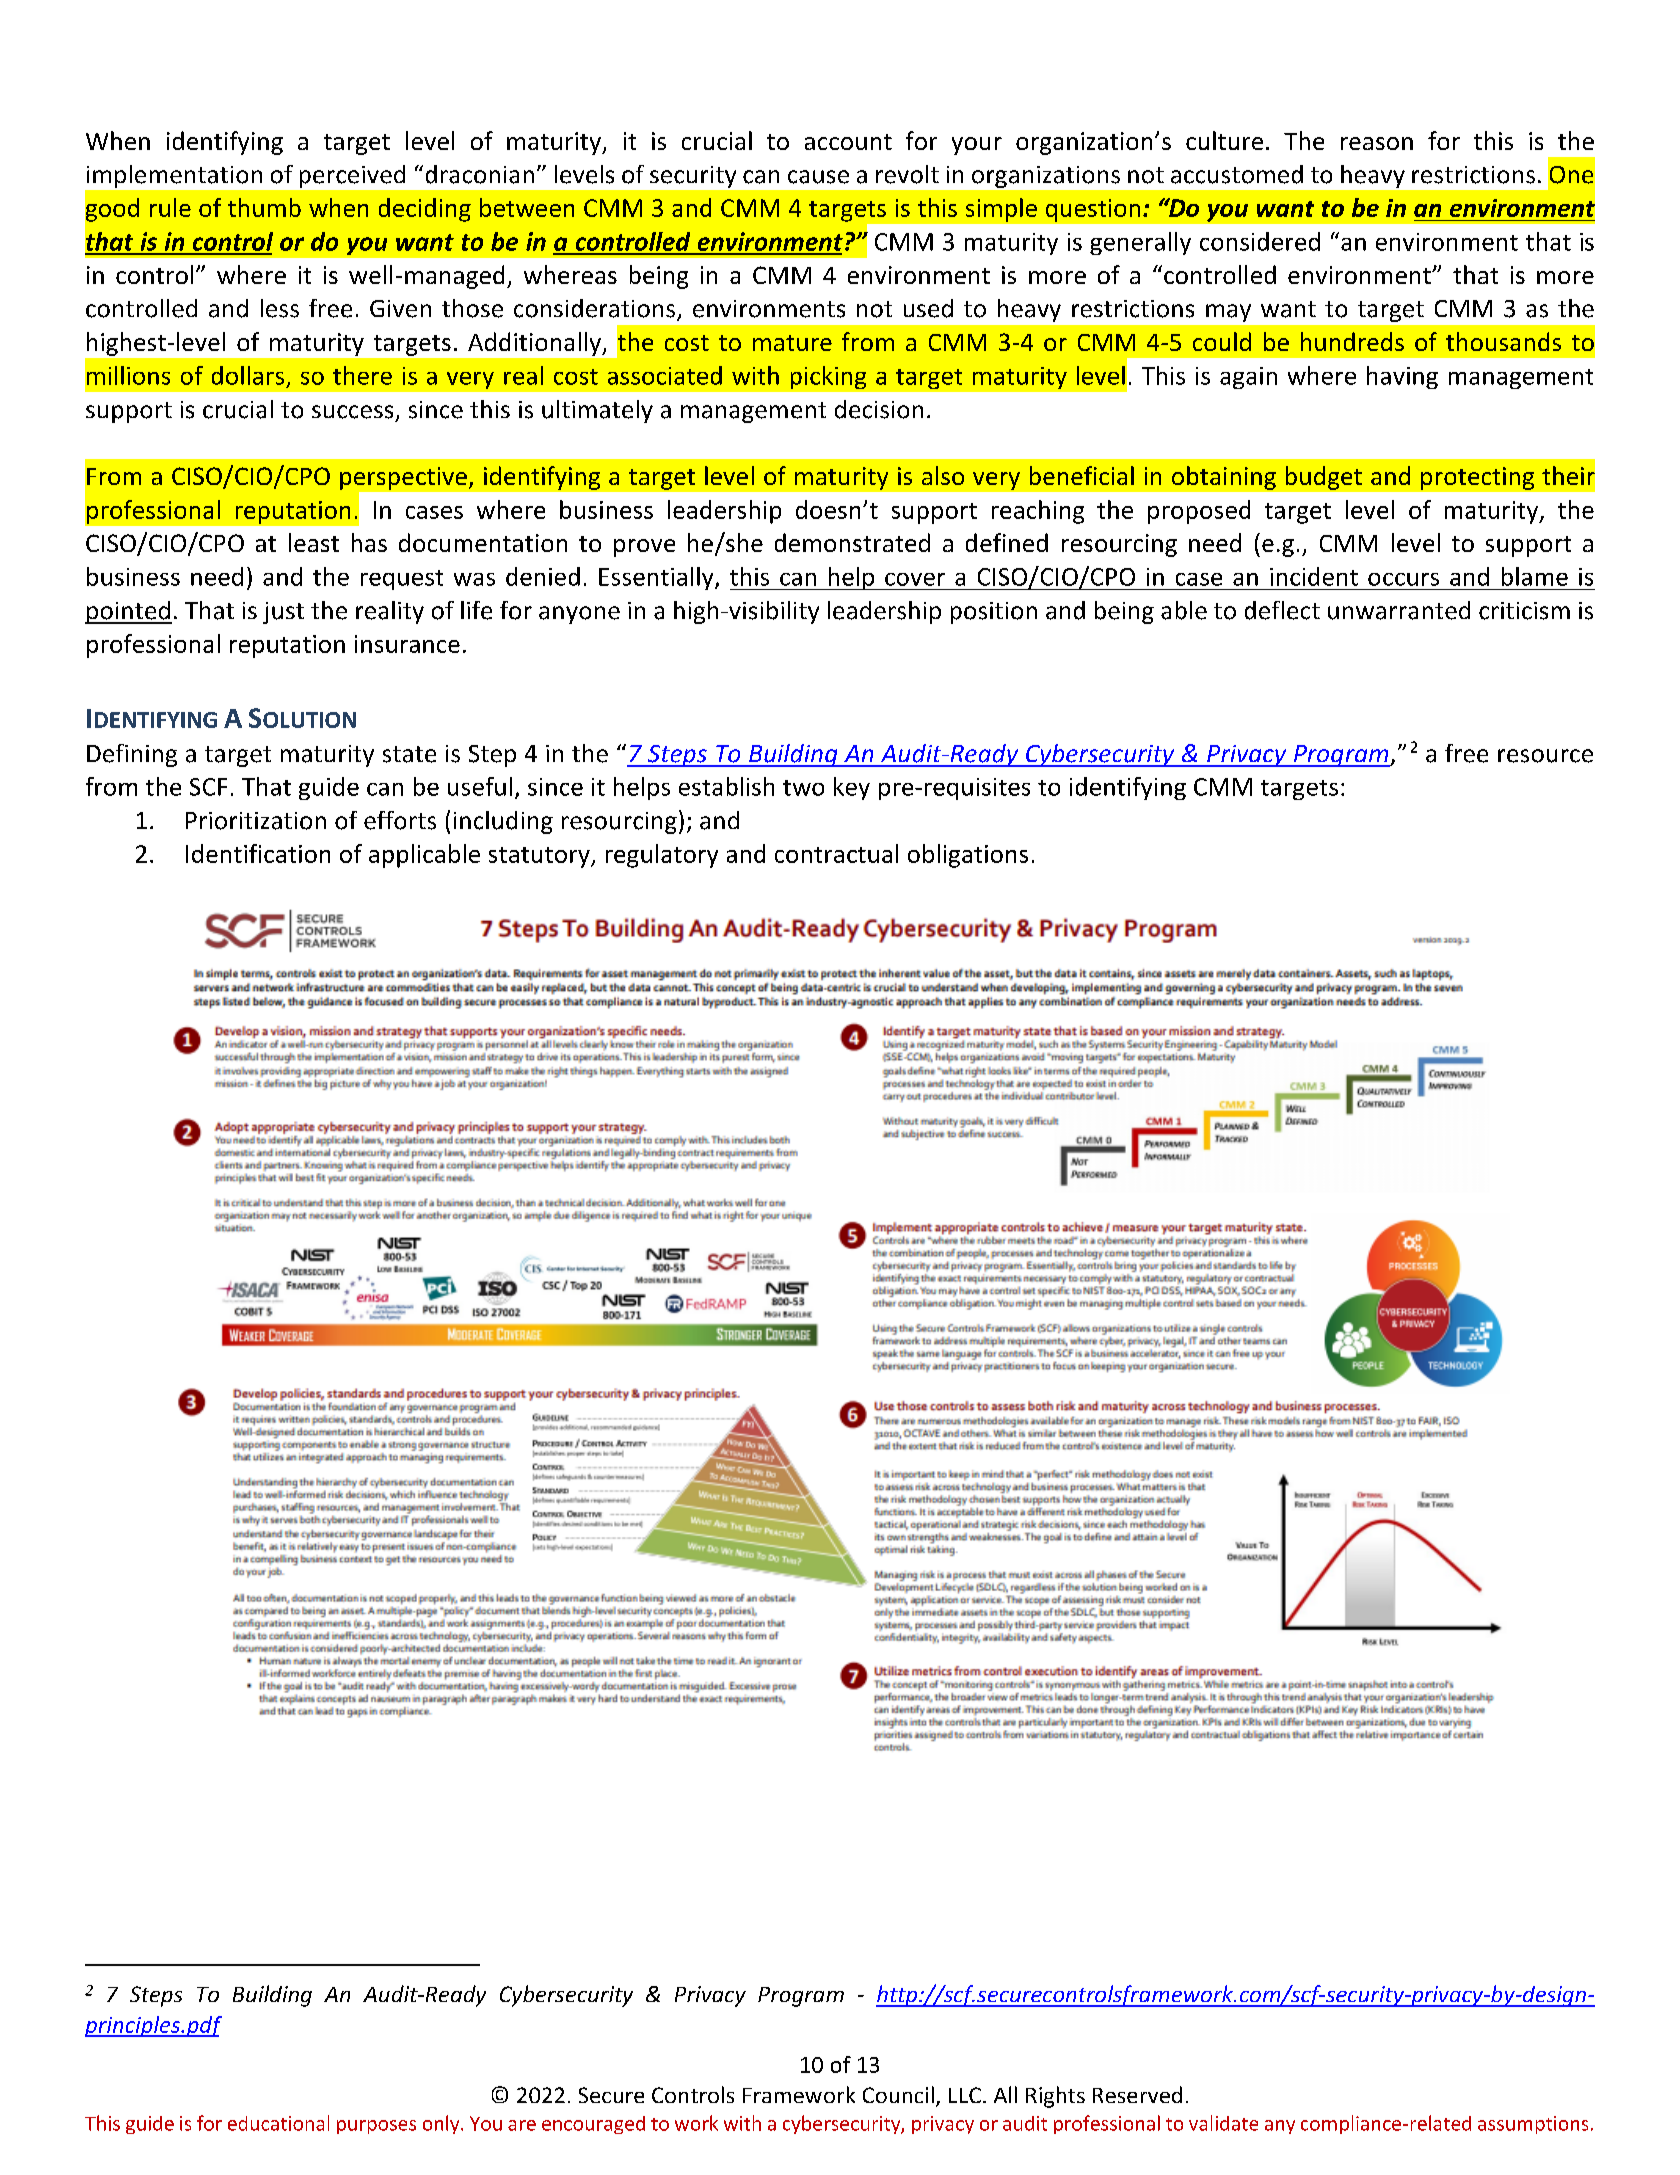 Image resolution: width=1680 pixels, height=2175 pixels. I want to click on cause, so click(818, 177).
